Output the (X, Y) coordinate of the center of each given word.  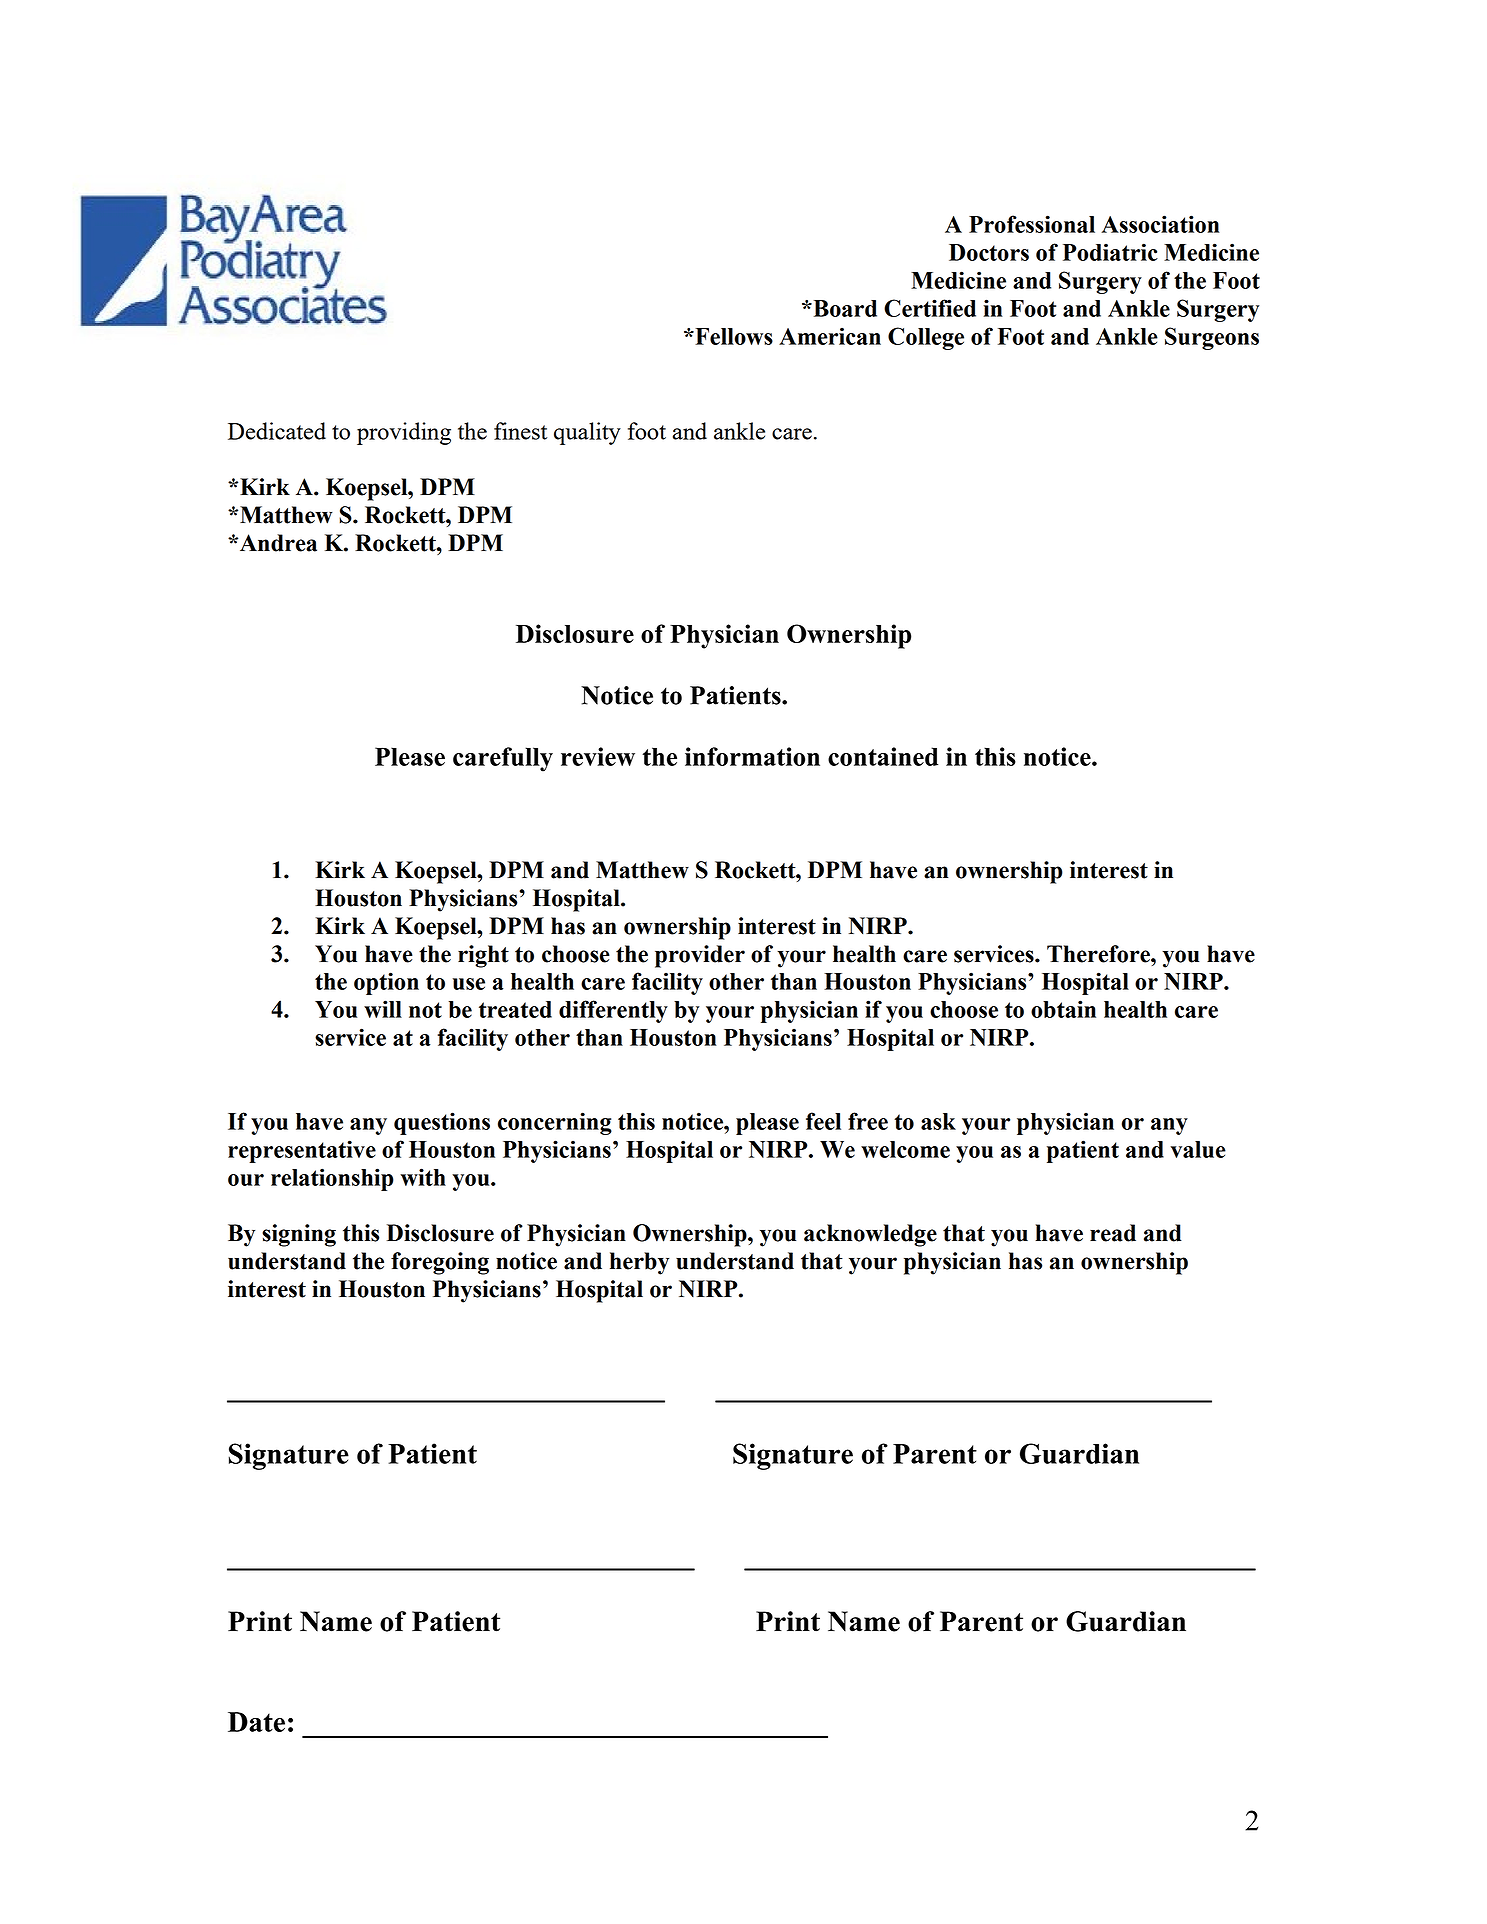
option (386, 983)
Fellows (733, 336)
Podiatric (1110, 252)
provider (700, 956)
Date (256, 1722)
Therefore (1099, 954)
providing (404, 433)
